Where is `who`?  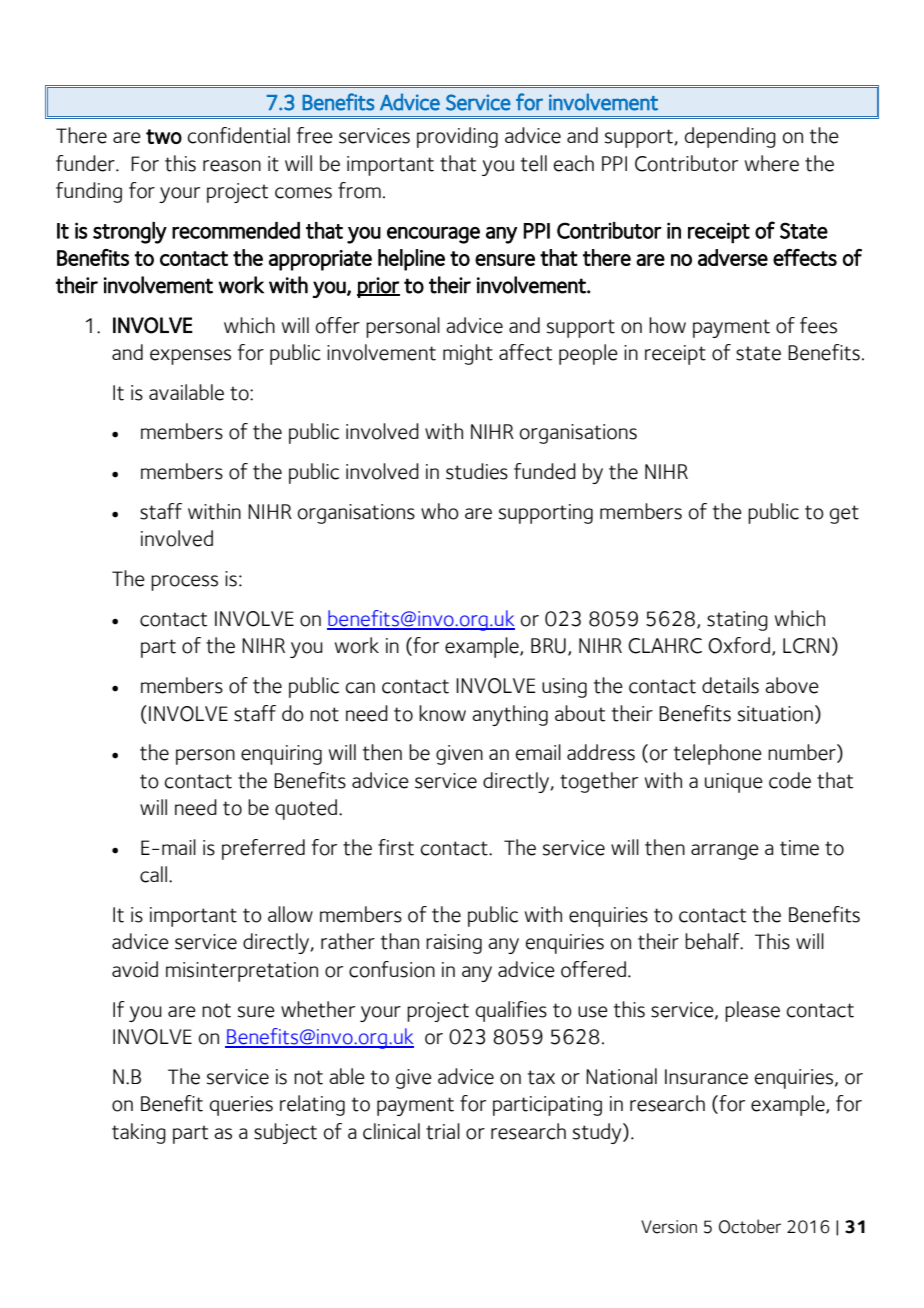
who is located at coordinates (440, 511).
